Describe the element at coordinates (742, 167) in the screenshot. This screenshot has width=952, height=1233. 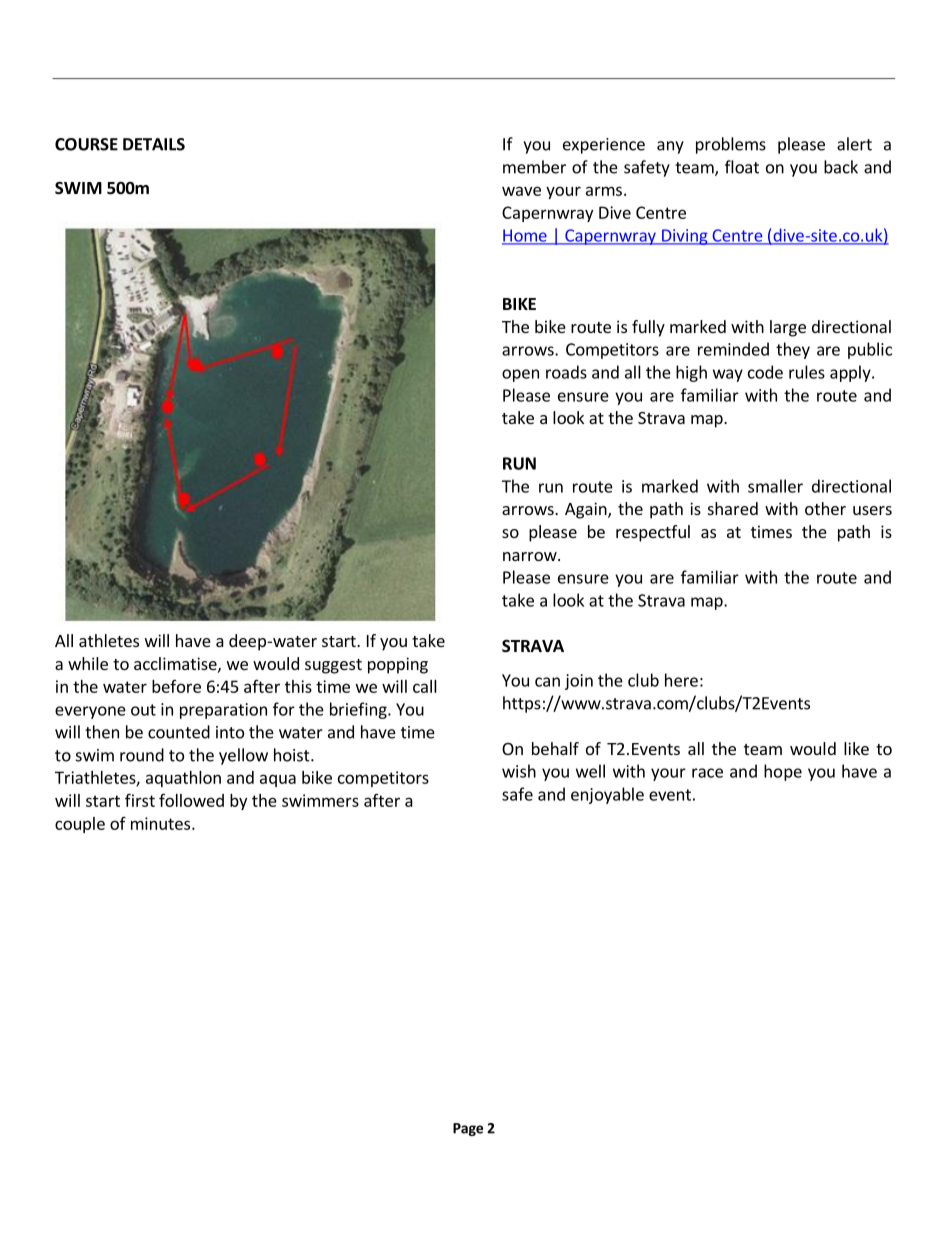
I see `float` at that location.
